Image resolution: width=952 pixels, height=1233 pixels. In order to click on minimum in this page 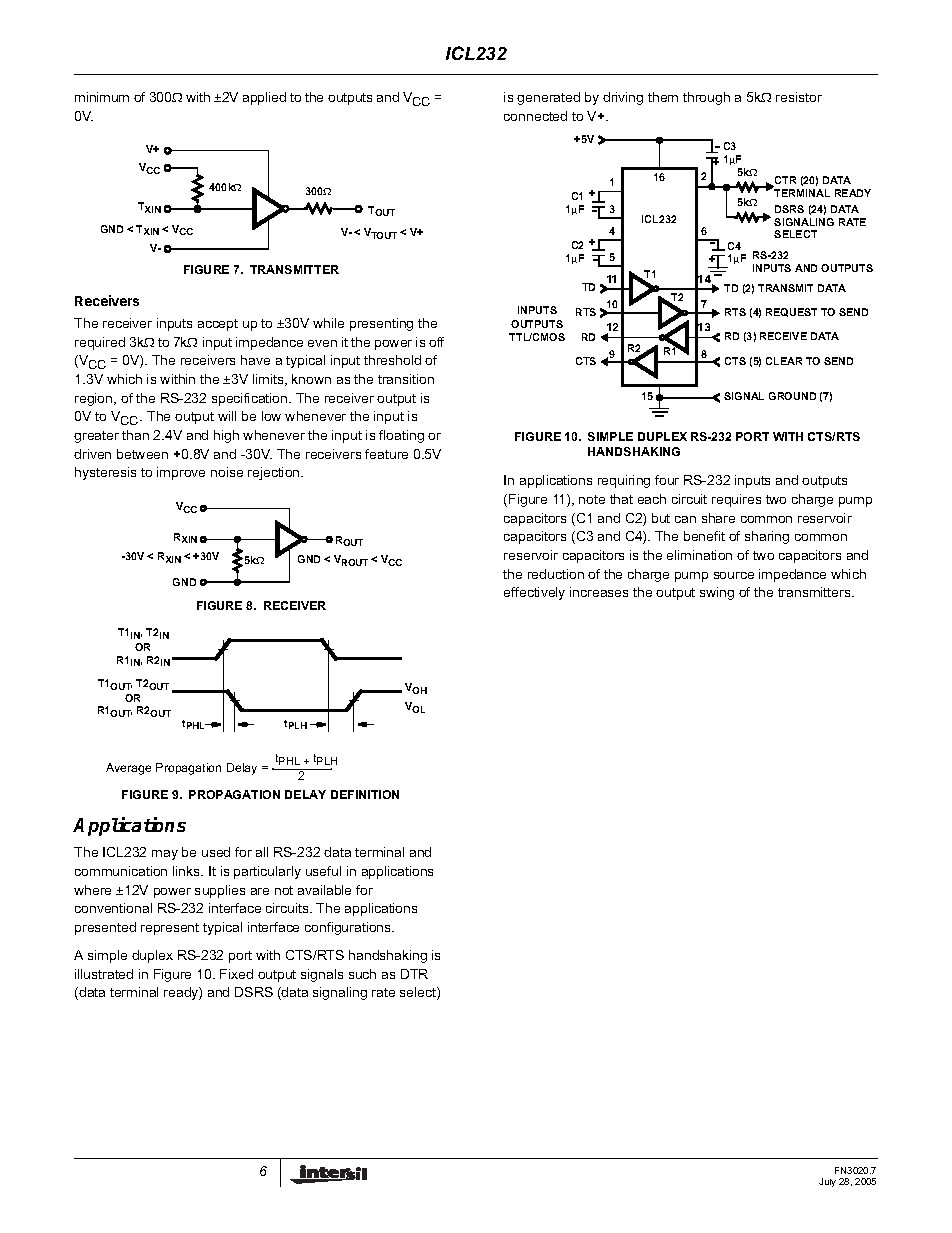, I will do `click(102, 97)`.
